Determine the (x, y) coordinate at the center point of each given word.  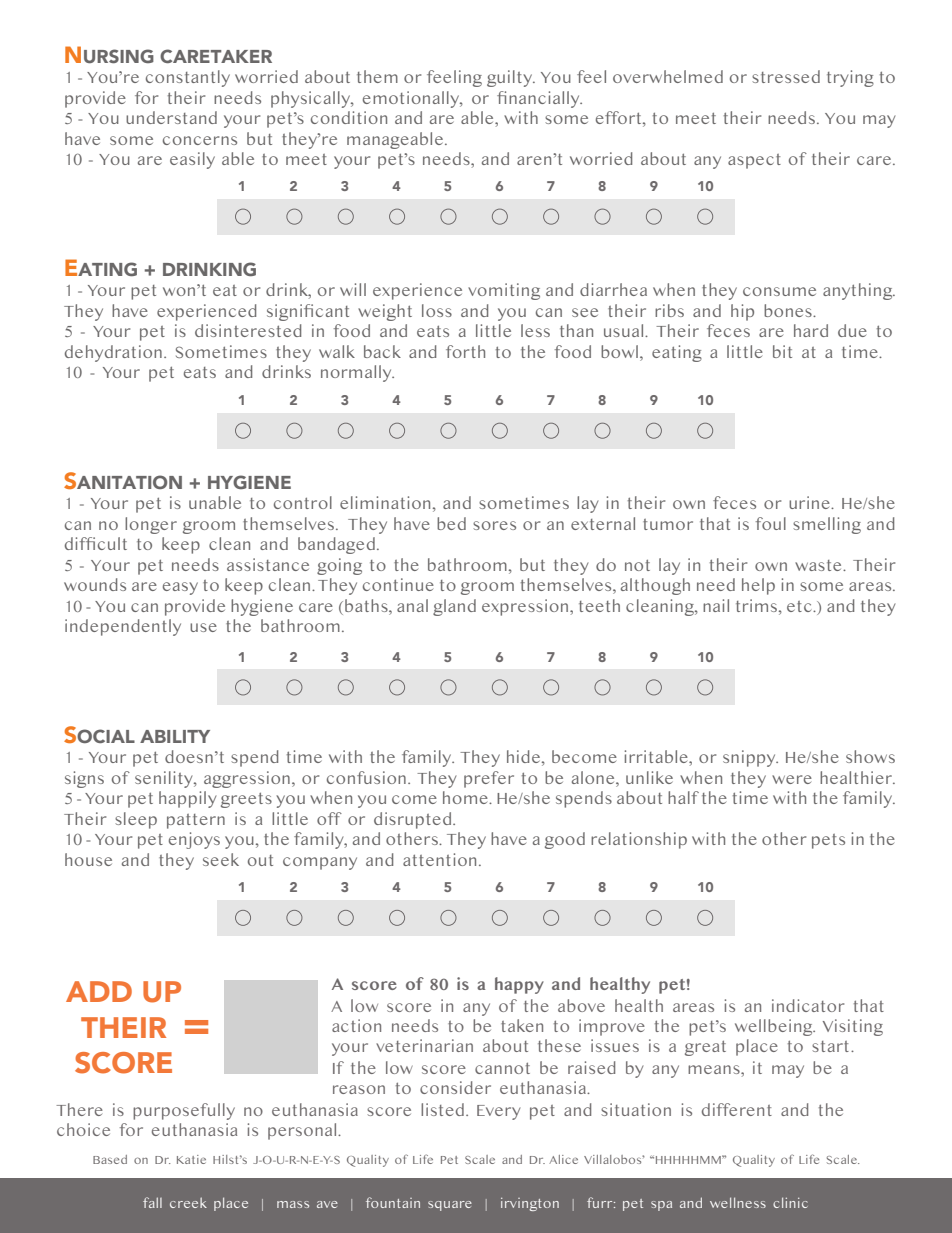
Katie (191, 1159)
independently (123, 627)
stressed (786, 76)
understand (171, 117)
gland (454, 607)
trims (756, 605)
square (450, 1206)
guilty (511, 78)
